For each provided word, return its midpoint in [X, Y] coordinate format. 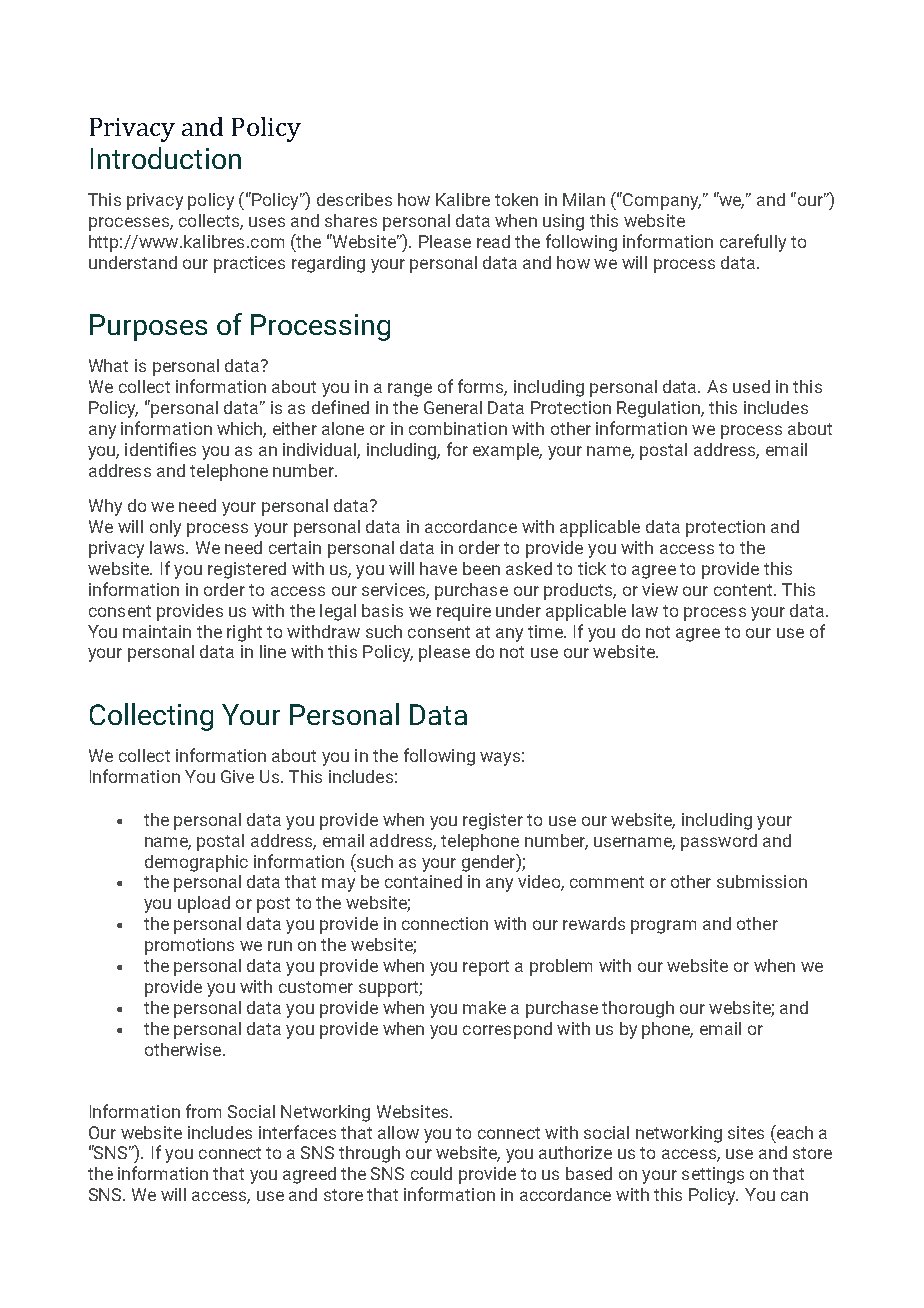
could [431, 1173]
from [203, 1111]
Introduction [166, 158]
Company [661, 201]
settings [713, 1175]
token [516, 199]
